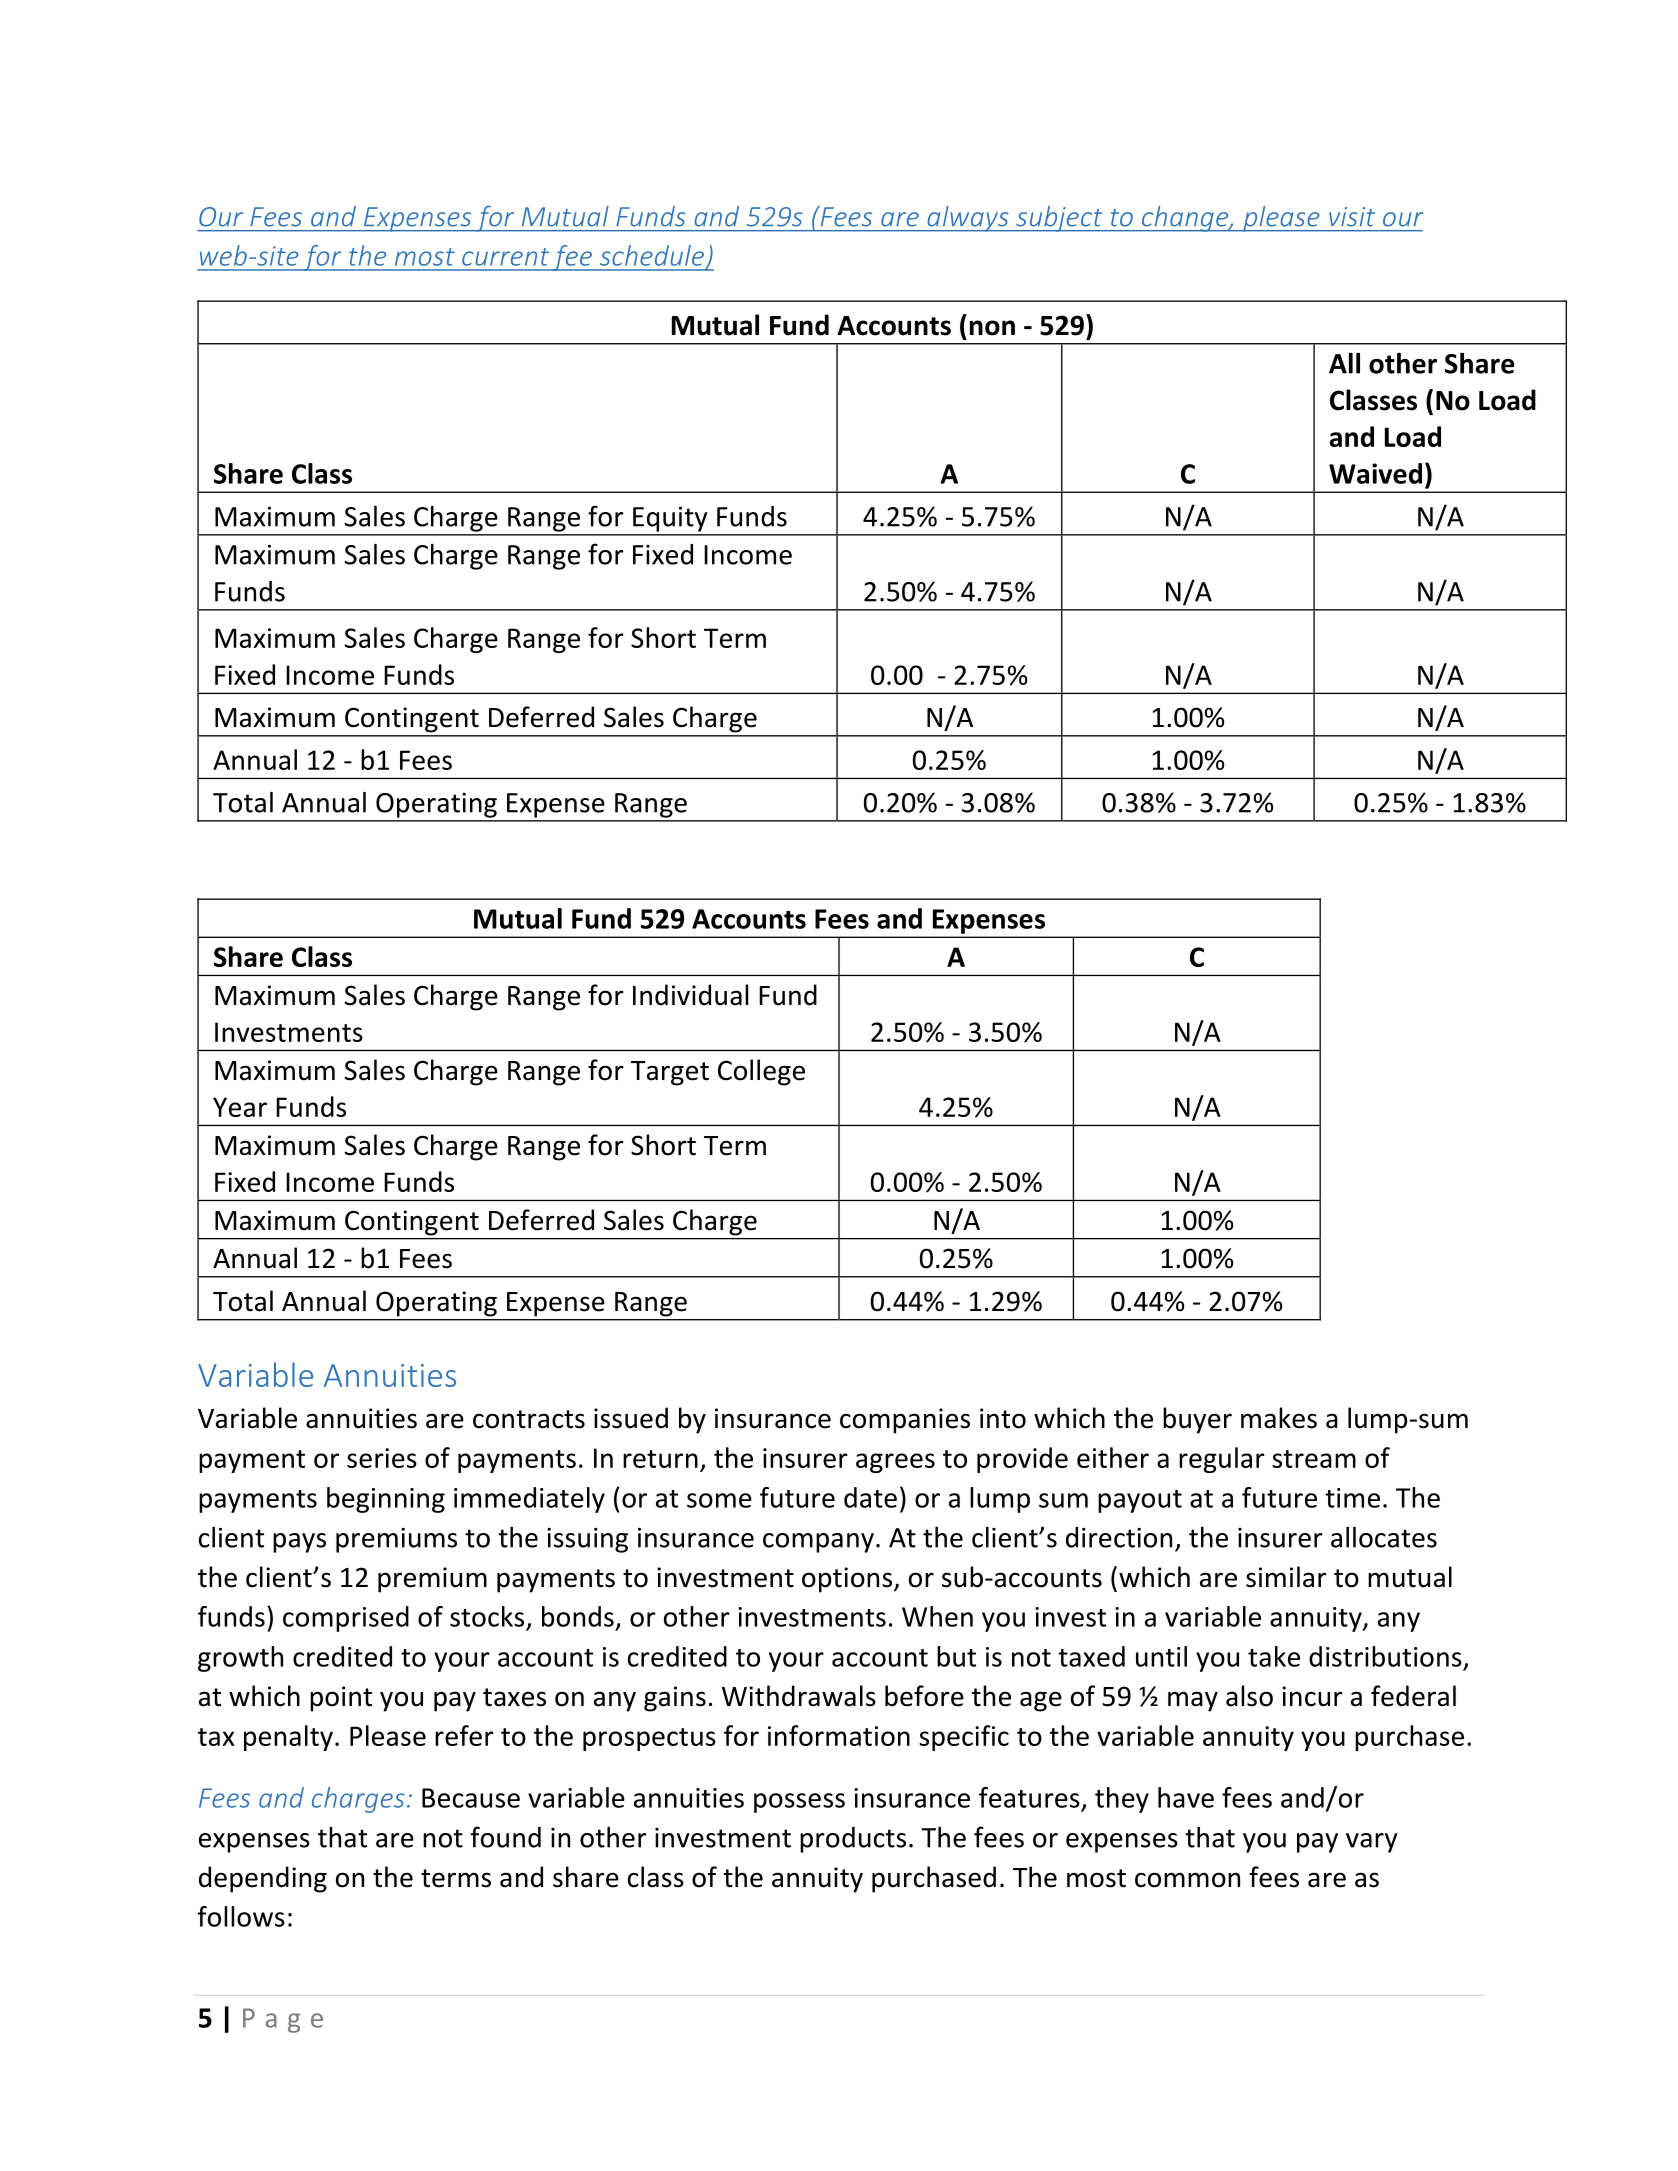 The image size is (1678, 2171). Describe the element at coordinates (968, 219) in the document. I see `always` at that location.
